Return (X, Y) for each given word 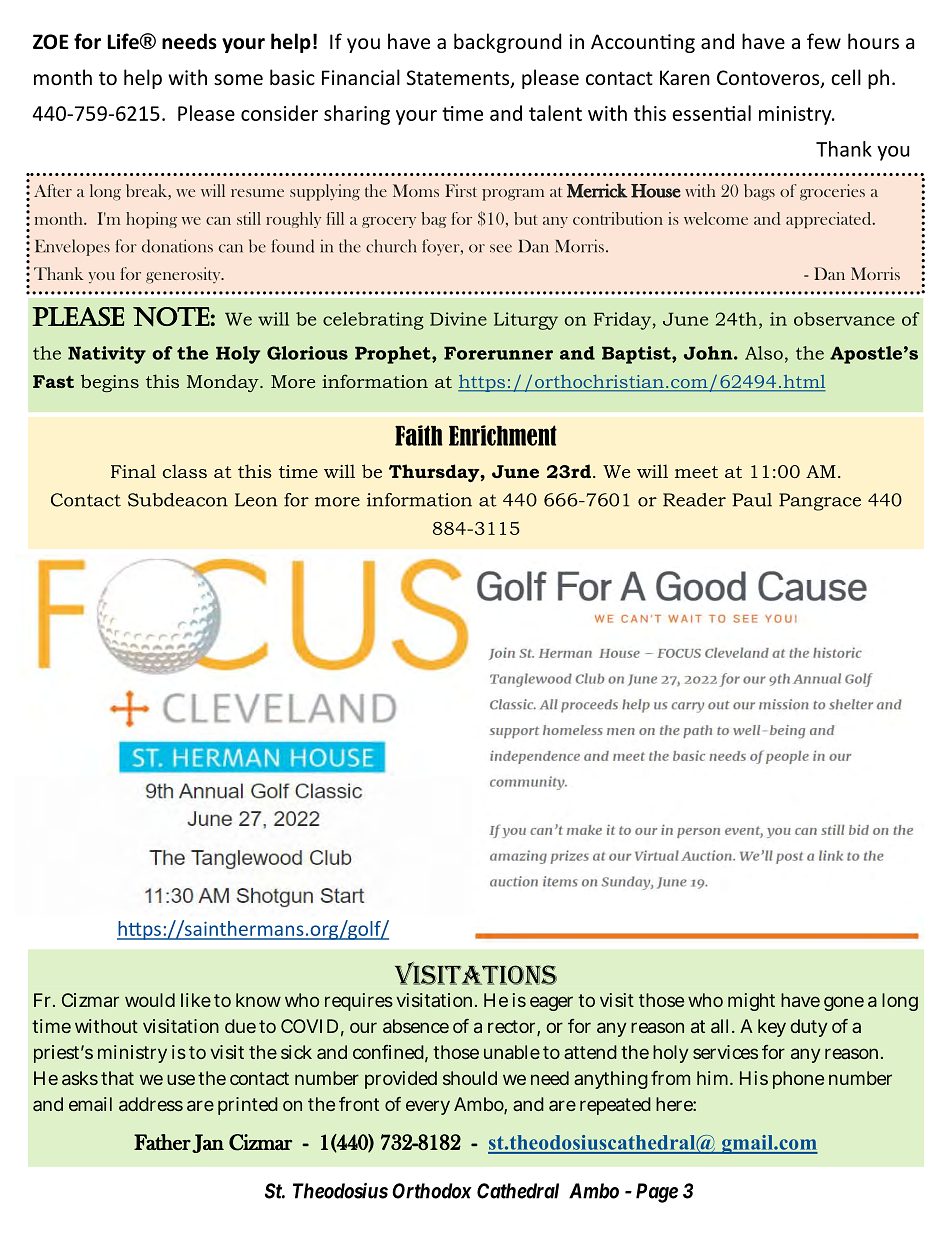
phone (798, 1080)
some (238, 79)
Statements (459, 79)
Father (162, 1142)
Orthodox (432, 1191)
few (824, 41)
